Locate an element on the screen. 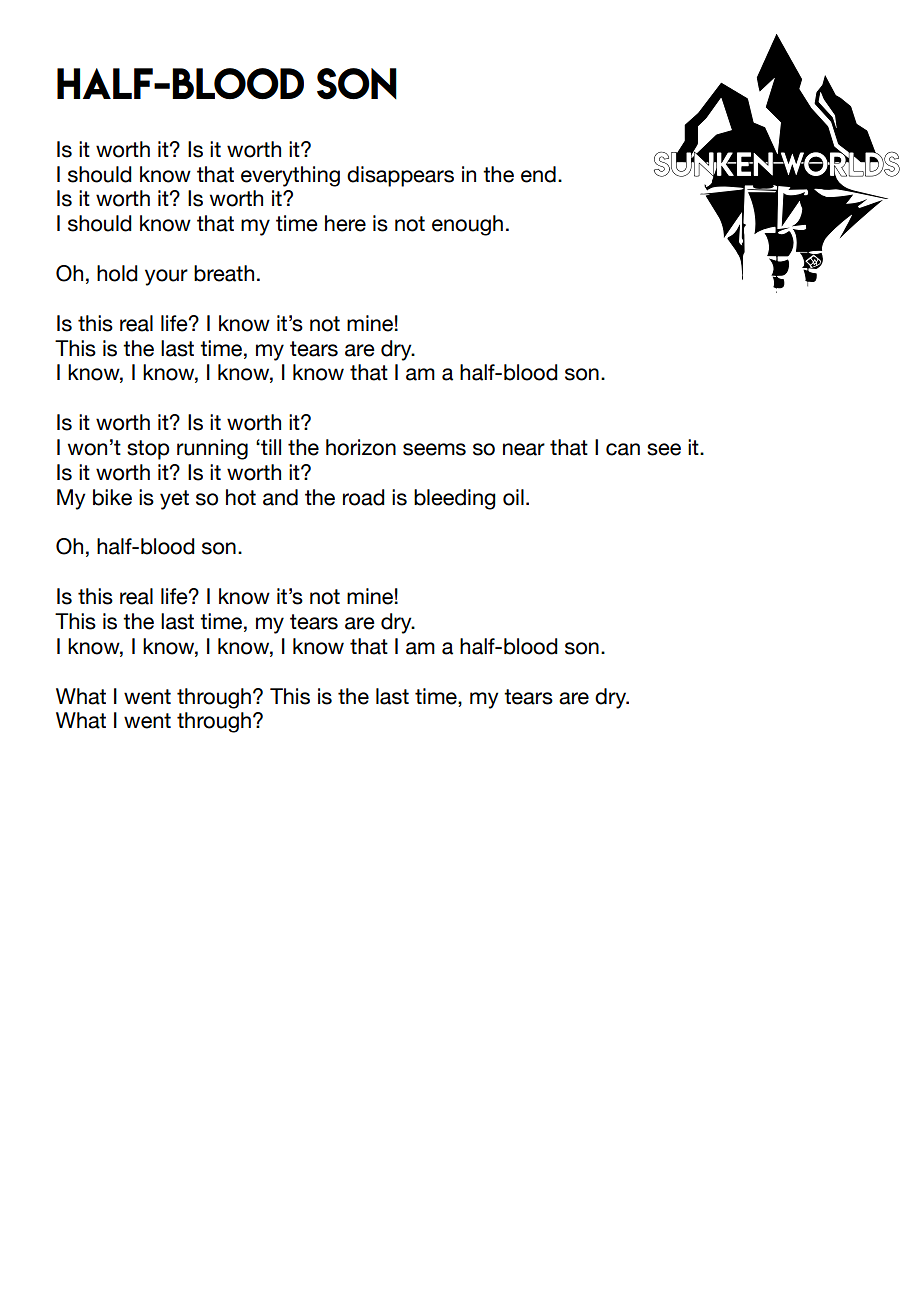 This screenshot has width=924, height=1308. your is located at coordinates (166, 277).
